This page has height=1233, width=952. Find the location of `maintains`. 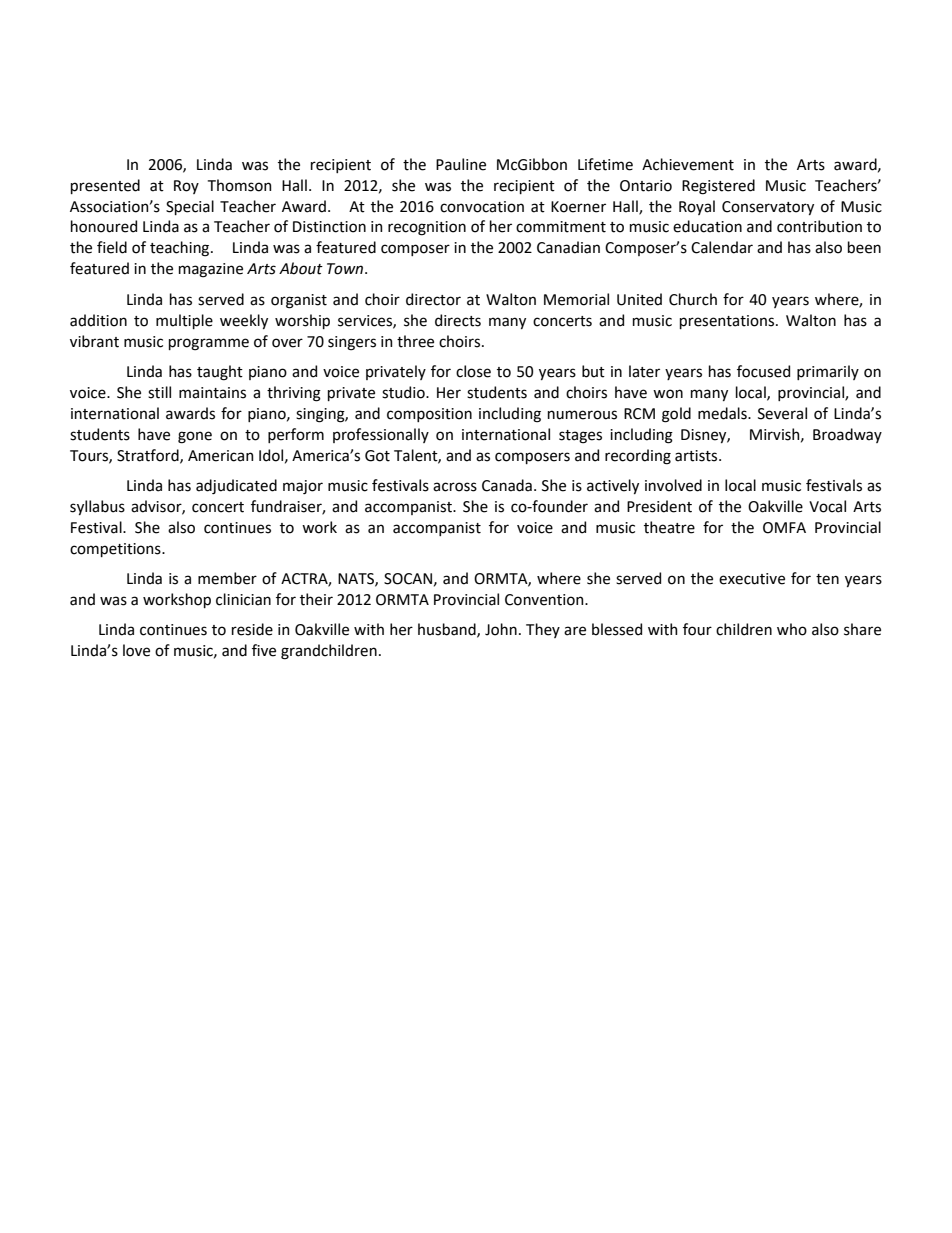

maintains is located at coordinates (212, 393).
